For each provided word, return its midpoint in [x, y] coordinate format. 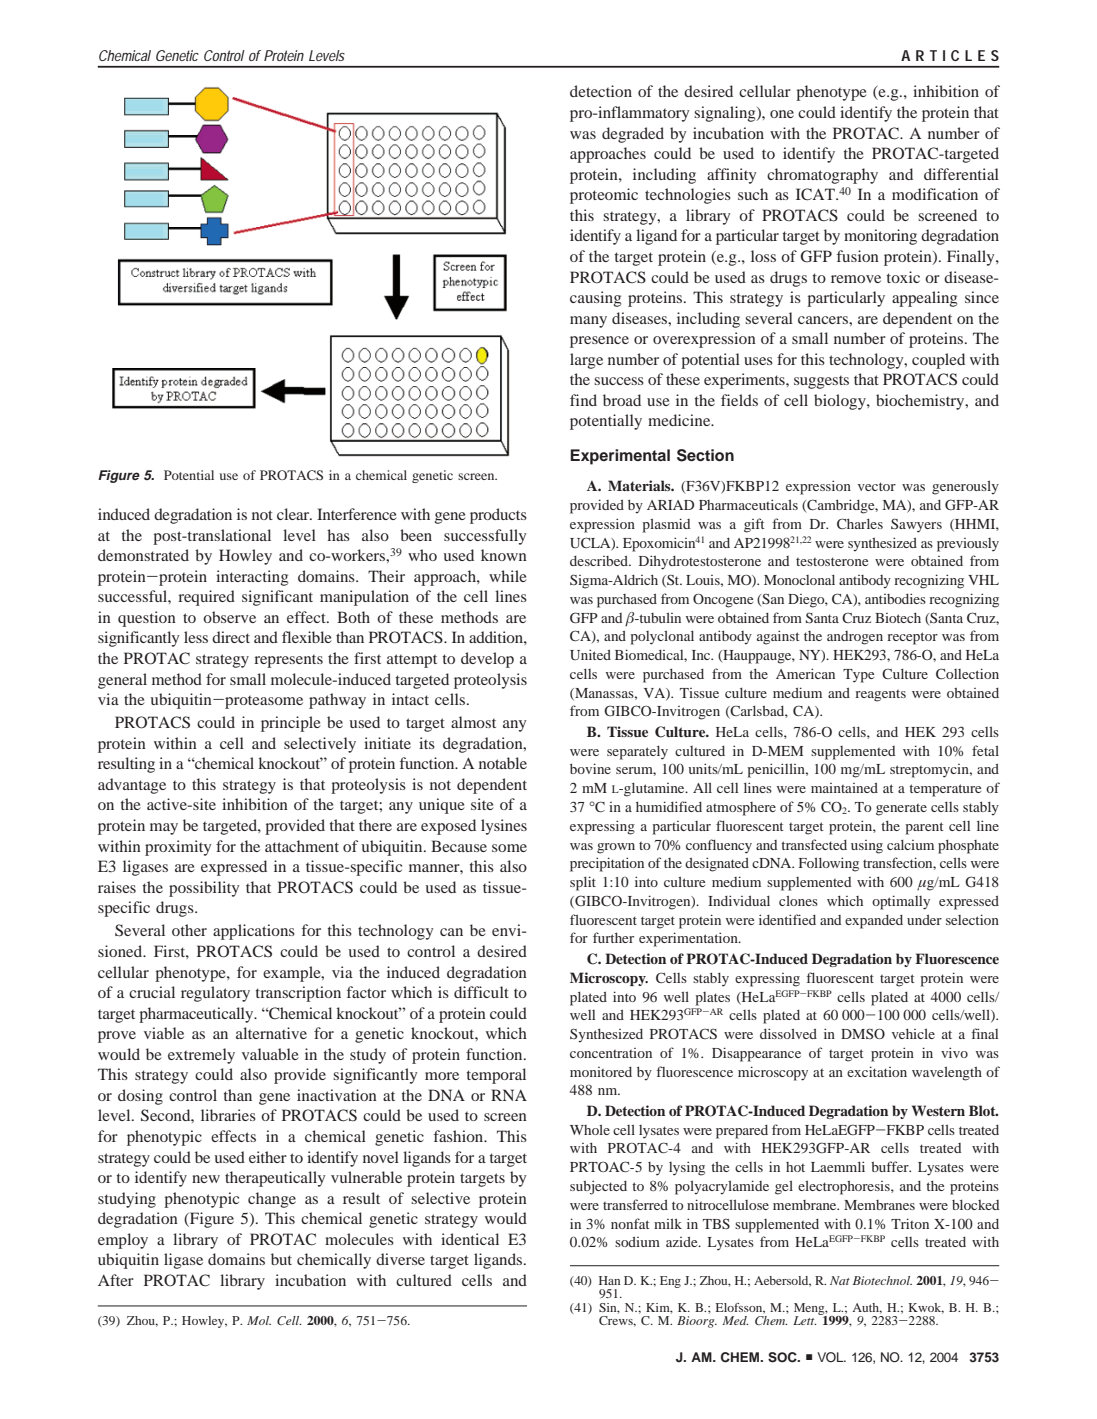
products [498, 516]
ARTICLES [950, 55]
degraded [633, 135]
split [583, 883]
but [281, 1259]
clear [294, 514]
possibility [204, 889]
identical [470, 1239]
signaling [726, 114]
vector [877, 486]
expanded [874, 922]
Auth [867, 1308]
